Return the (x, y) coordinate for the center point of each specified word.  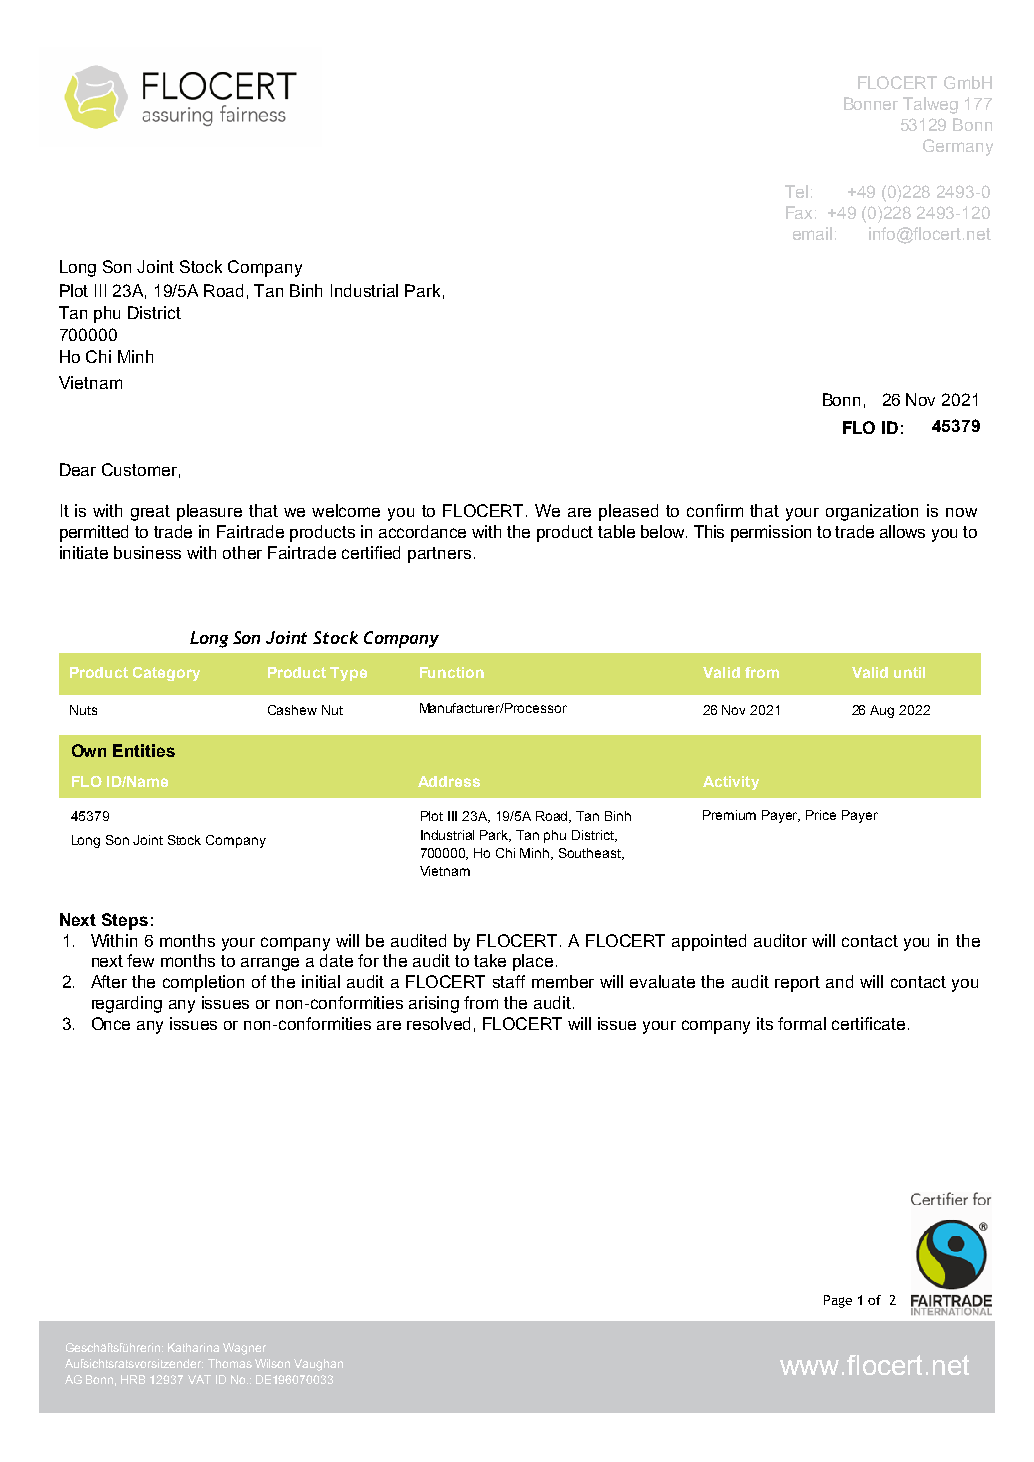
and (839, 981)
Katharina (193, 1347)
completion (203, 983)
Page (838, 1301)
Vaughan (318, 1365)
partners (439, 555)
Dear (78, 469)
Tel (796, 191)
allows (902, 531)
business (147, 552)
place (533, 962)
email (812, 233)
